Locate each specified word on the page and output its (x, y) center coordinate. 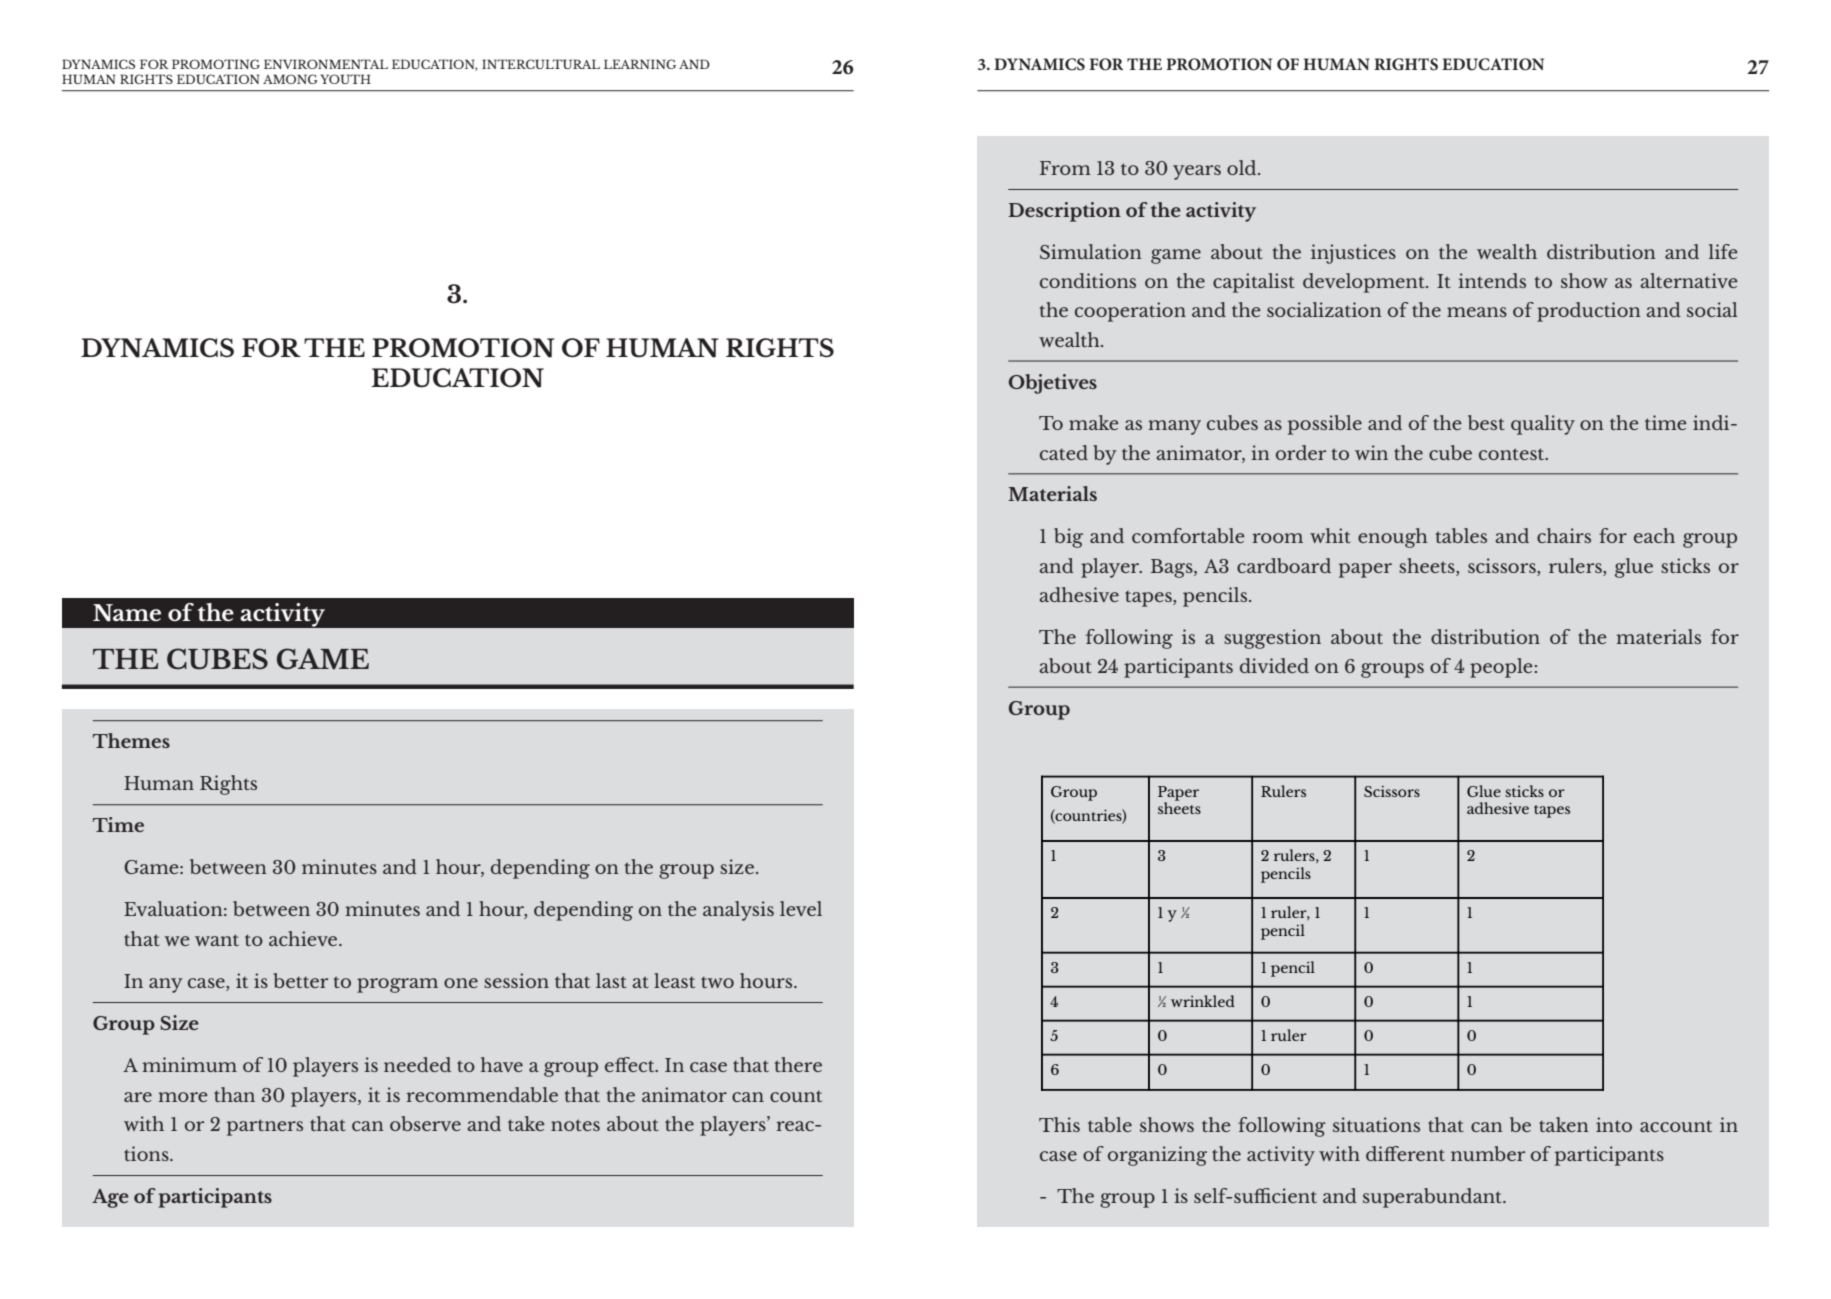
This (1059, 1124)
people (1501, 668)
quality (1543, 425)
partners (265, 1127)
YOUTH (345, 79)
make (1094, 422)
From (1065, 168)
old (1243, 167)
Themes (131, 740)
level (801, 908)
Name (127, 613)
